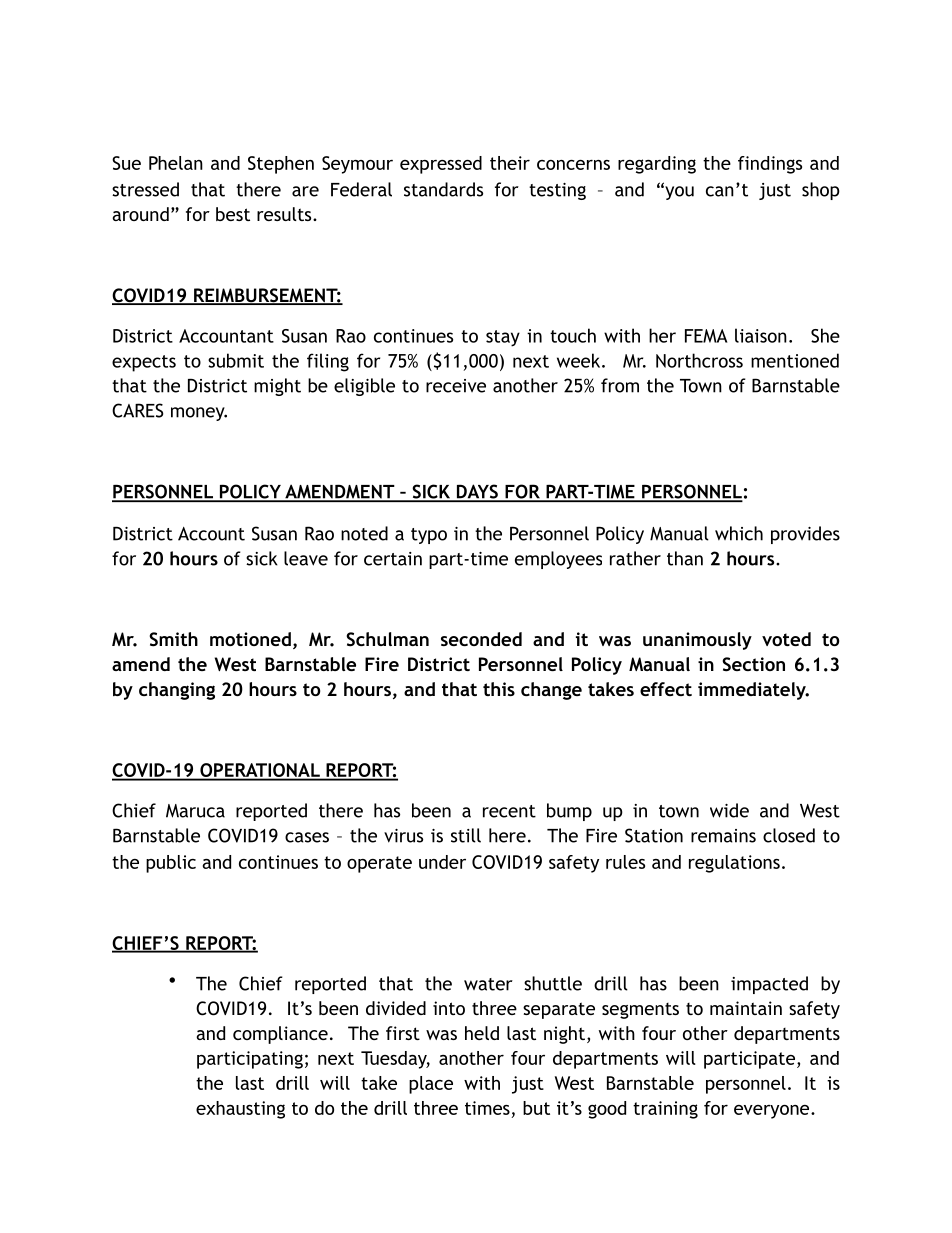  What do you see at coordinates (443, 189) in the image?
I see `standards` at bounding box center [443, 189].
